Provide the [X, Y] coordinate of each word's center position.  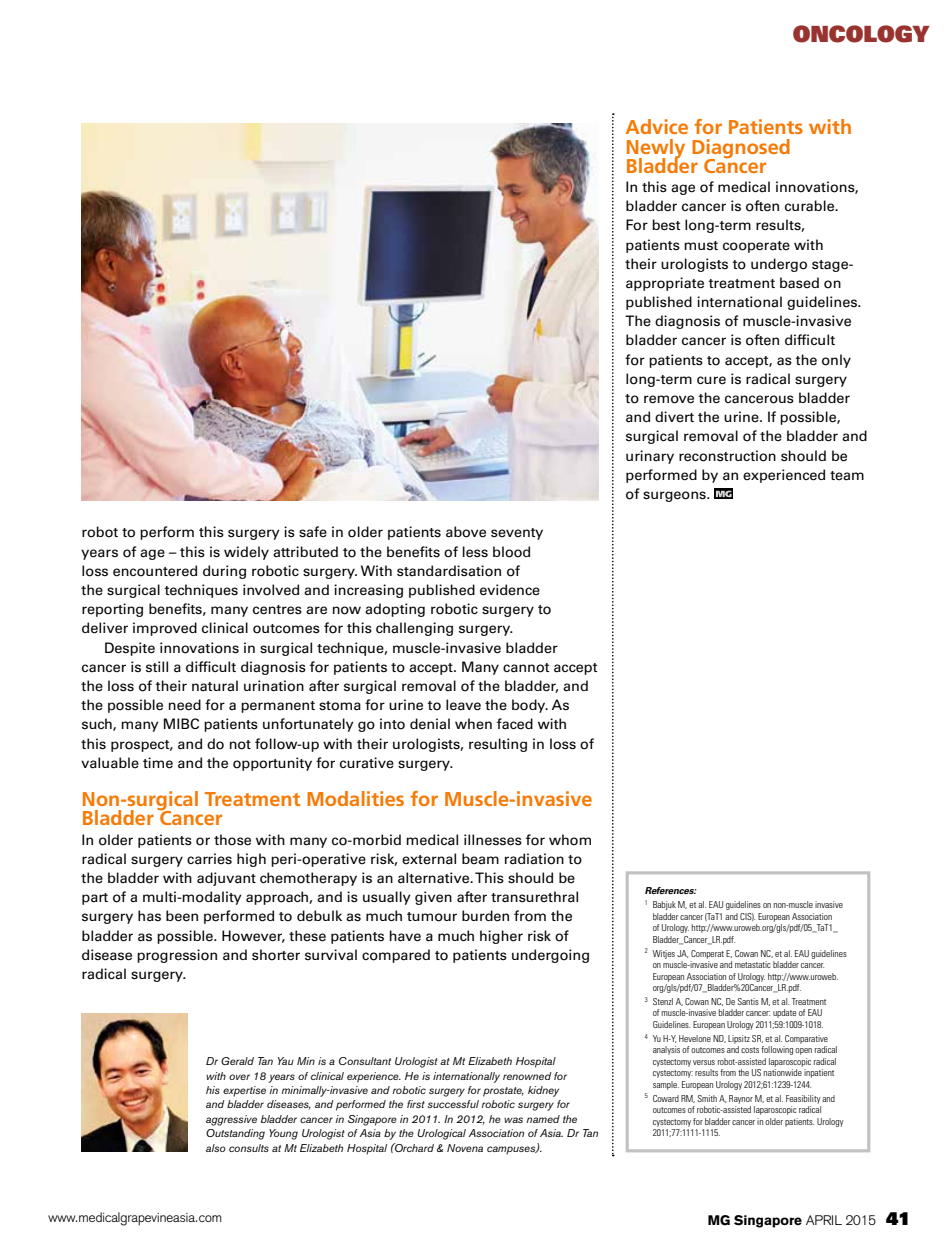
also [216, 1148]
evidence [510, 590]
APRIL [824, 1220]
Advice [657, 126]
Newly [656, 149]
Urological [441, 1134]
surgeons [675, 496]
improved [165, 629]
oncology [861, 34]
